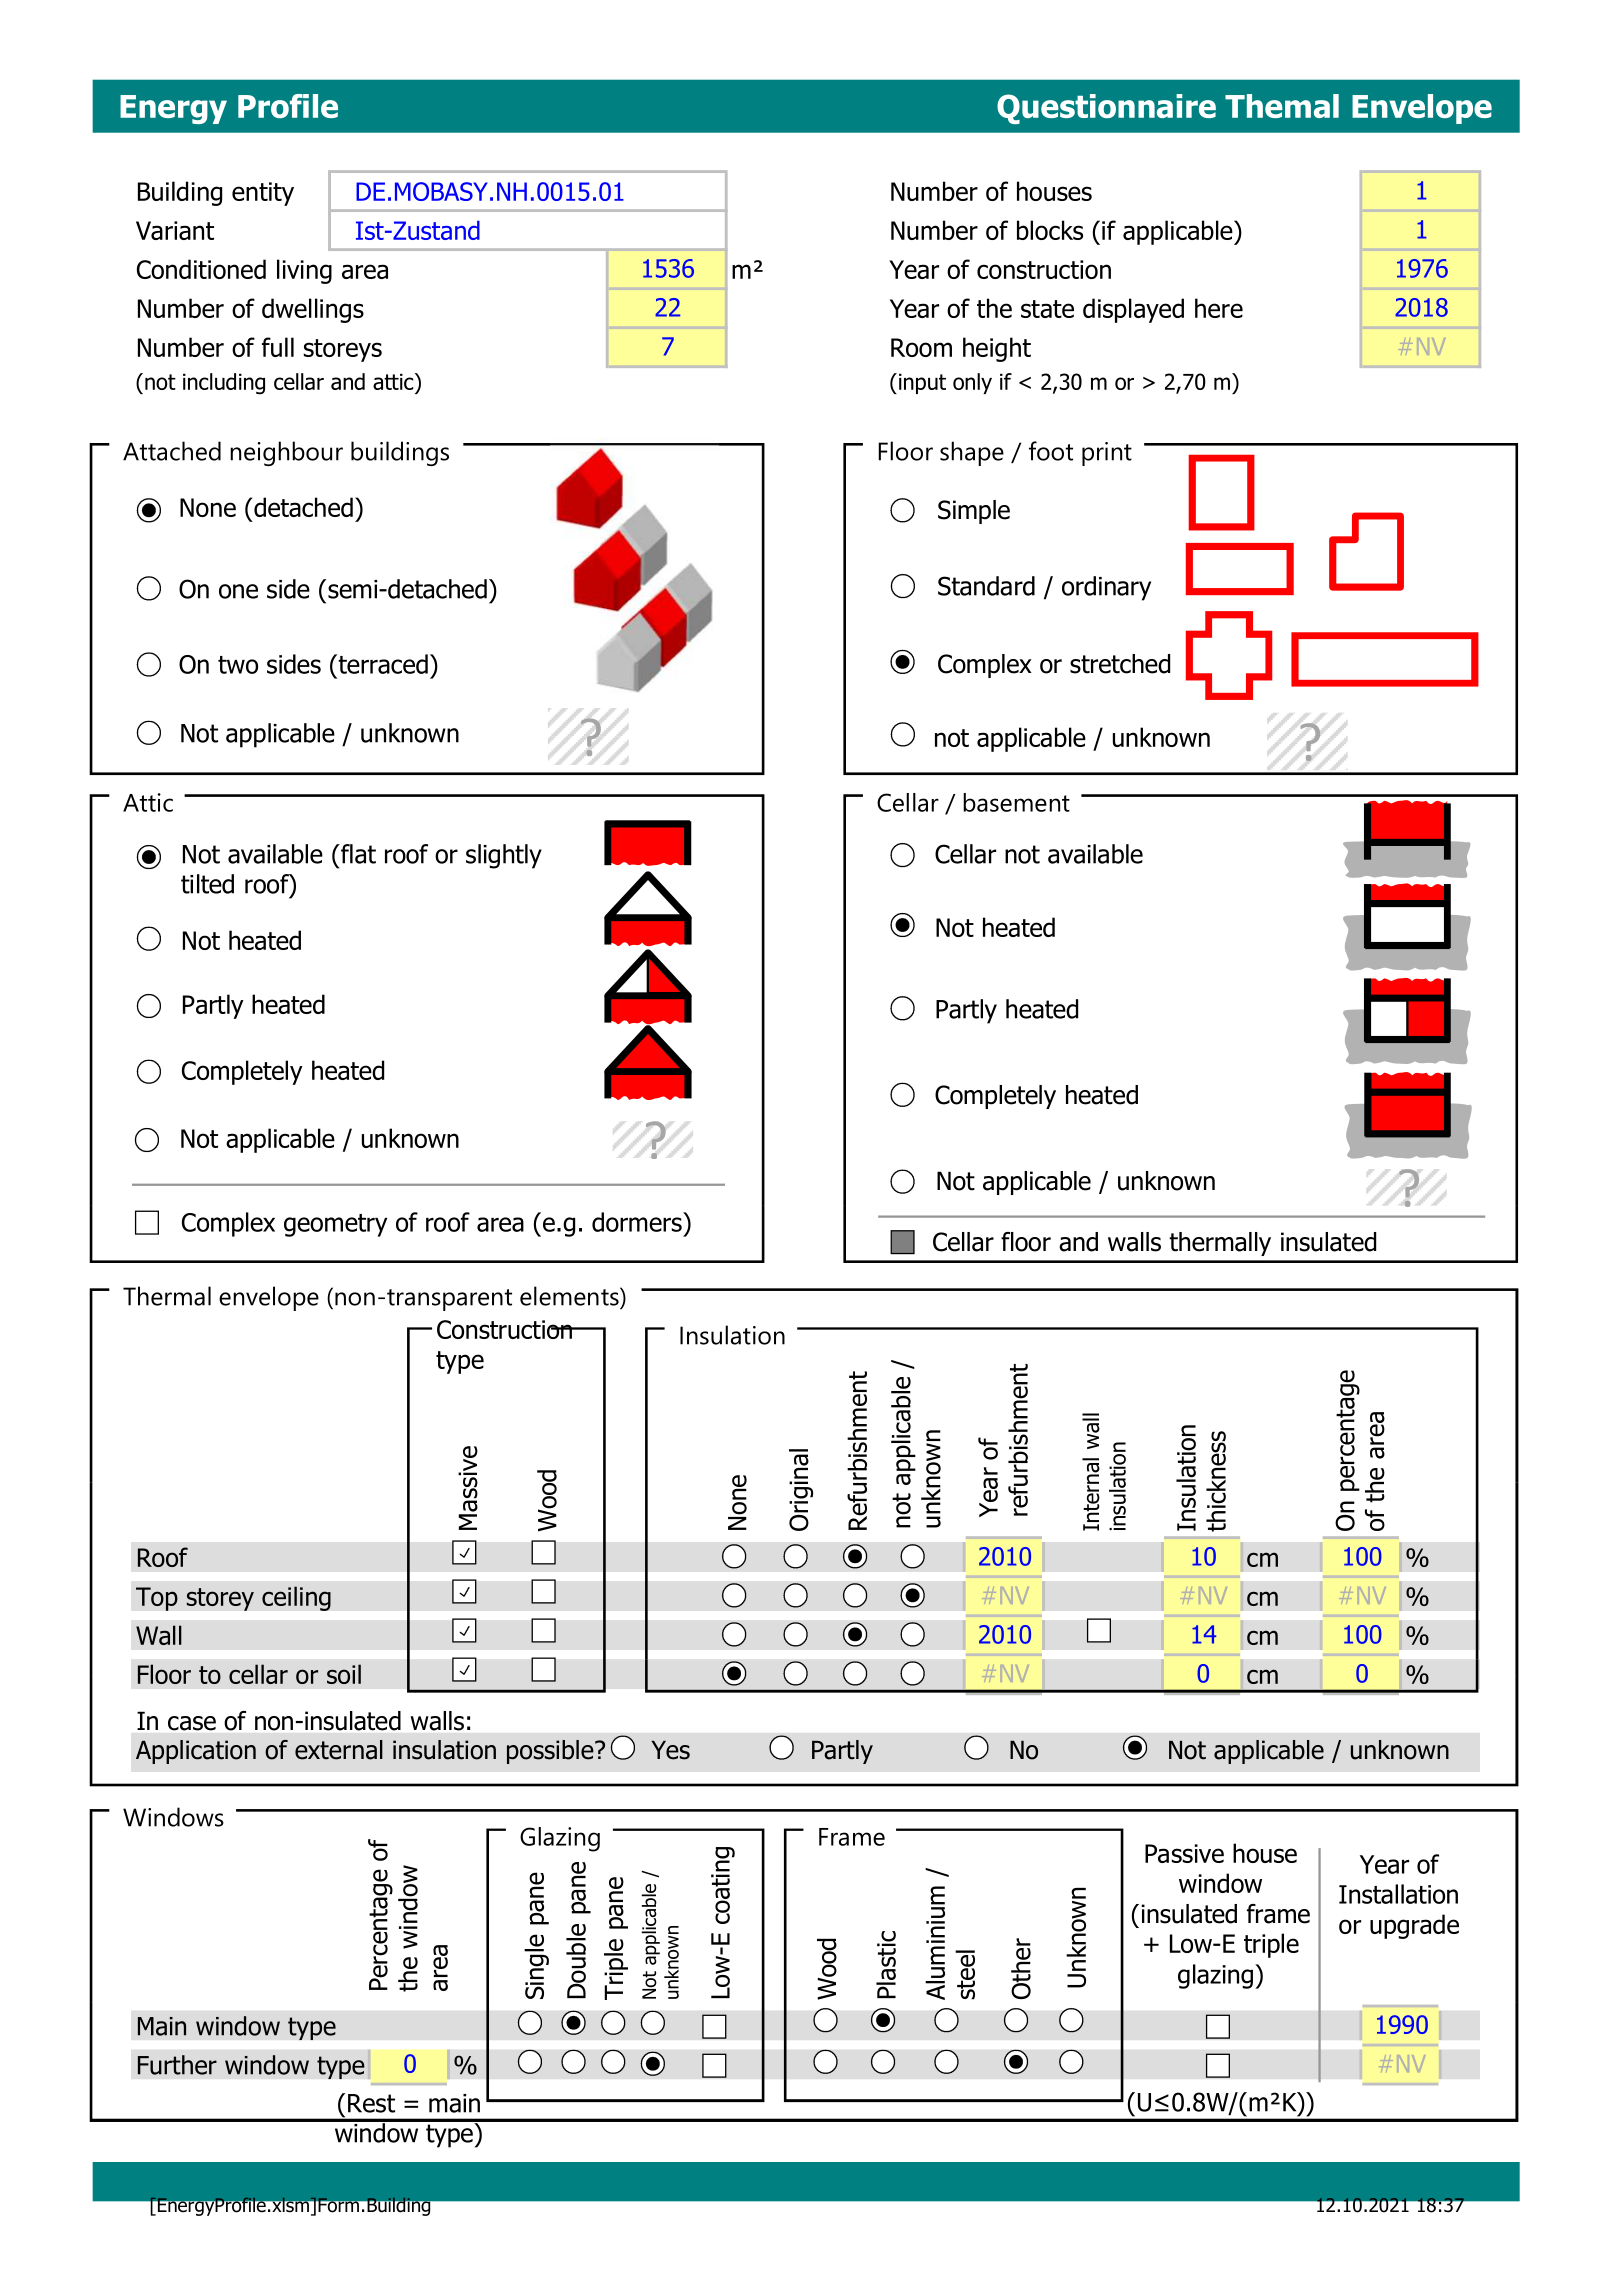 The width and height of the page is (1613, 2282). Describe the element at coordinates (670, 1750) in the page. I see `Yes` at that location.
